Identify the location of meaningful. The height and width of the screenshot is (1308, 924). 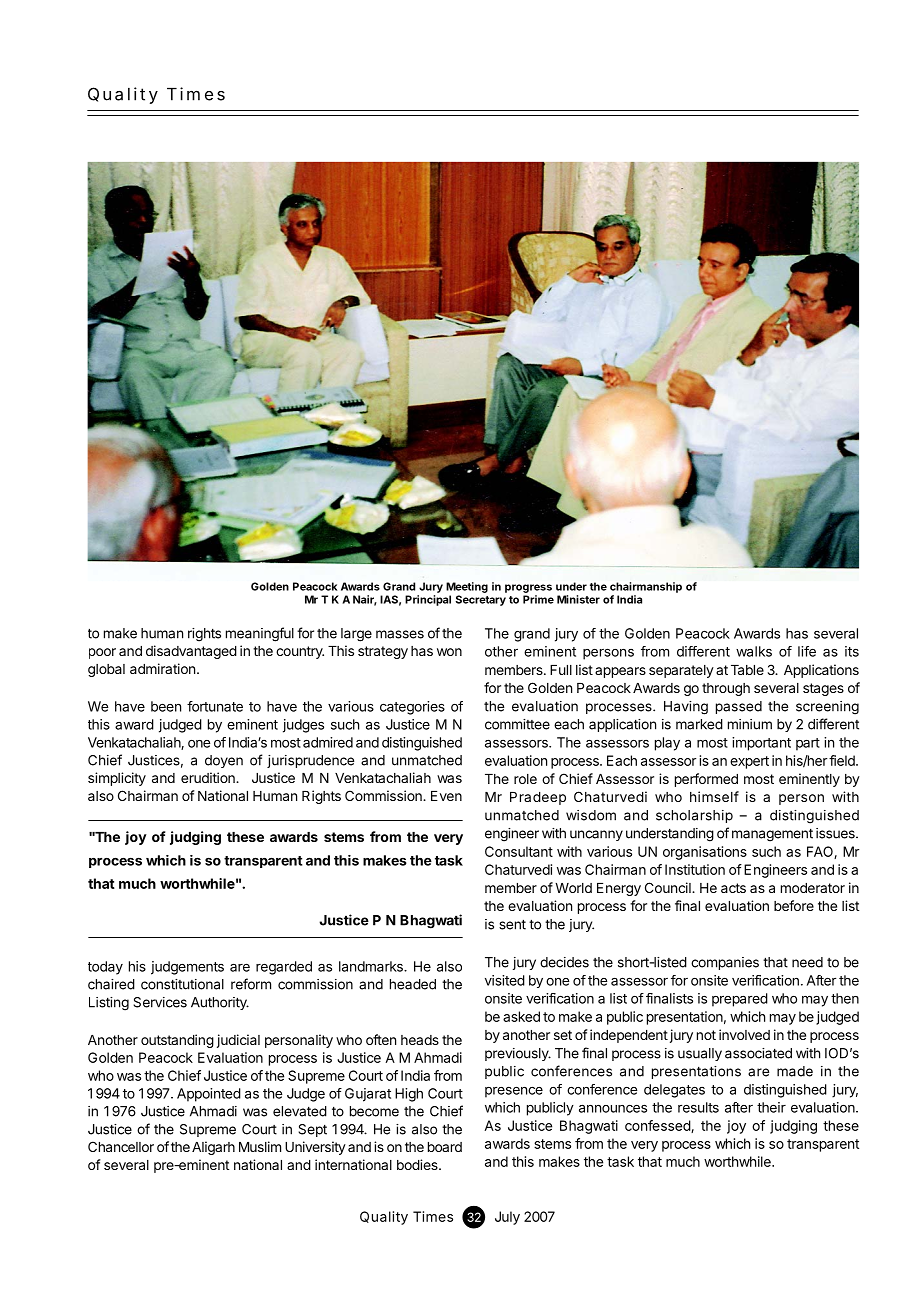
(260, 634).
